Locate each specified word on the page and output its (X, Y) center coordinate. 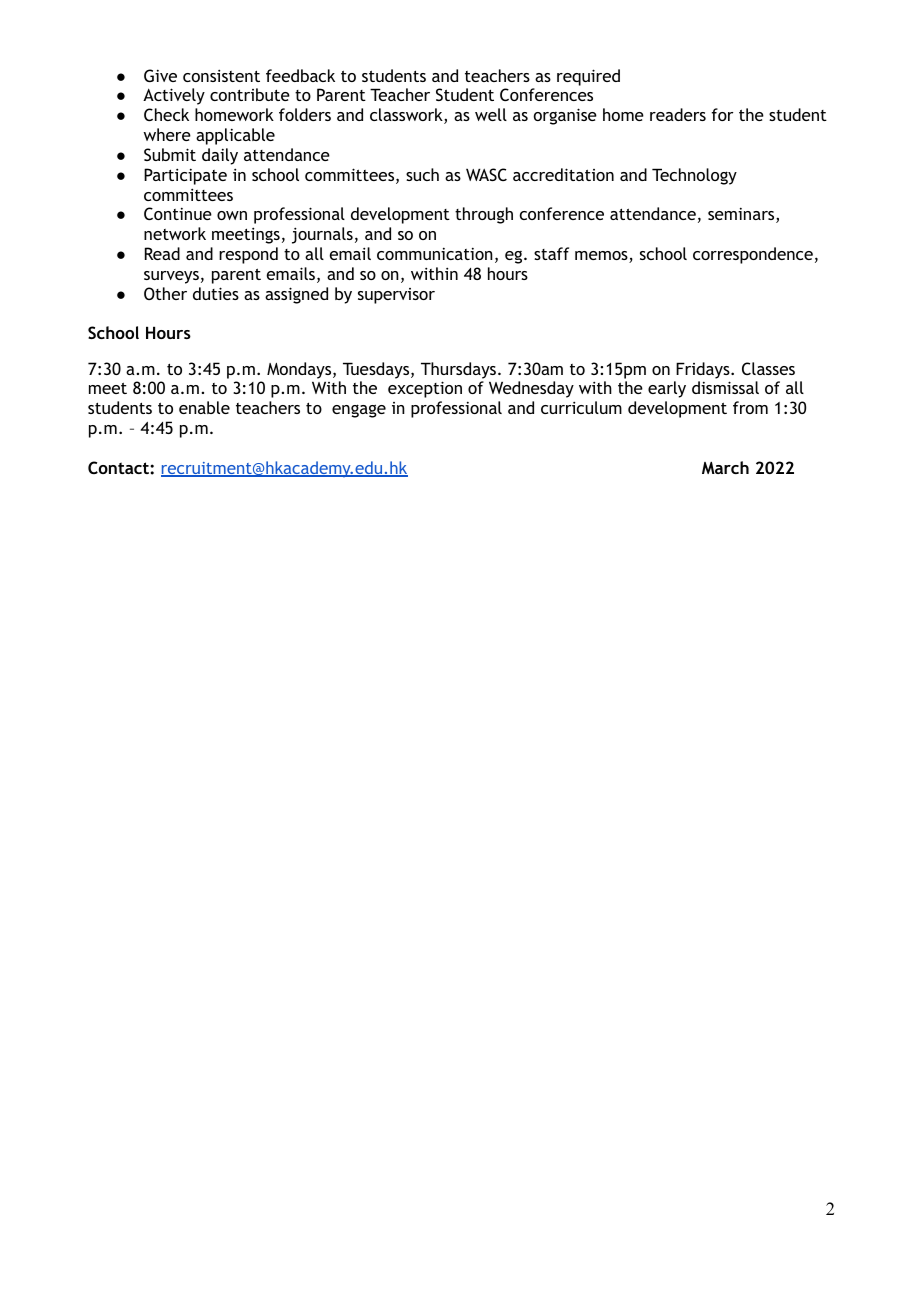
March (725, 467)
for (722, 114)
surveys (171, 277)
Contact (119, 467)
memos (602, 257)
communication (435, 253)
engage (359, 411)
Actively (174, 96)
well (491, 114)
